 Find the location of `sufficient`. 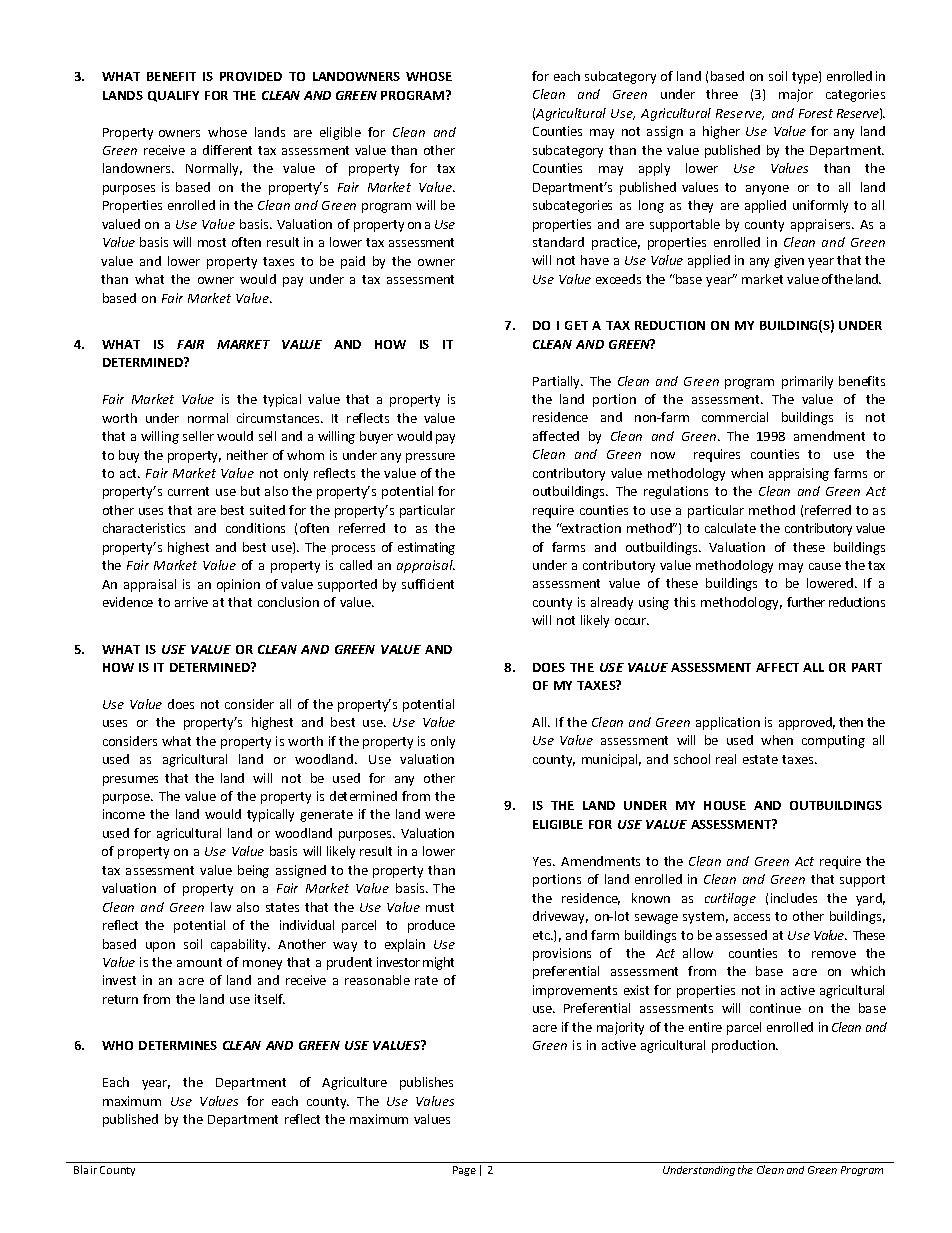

sufficient is located at coordinates (428, 584).
